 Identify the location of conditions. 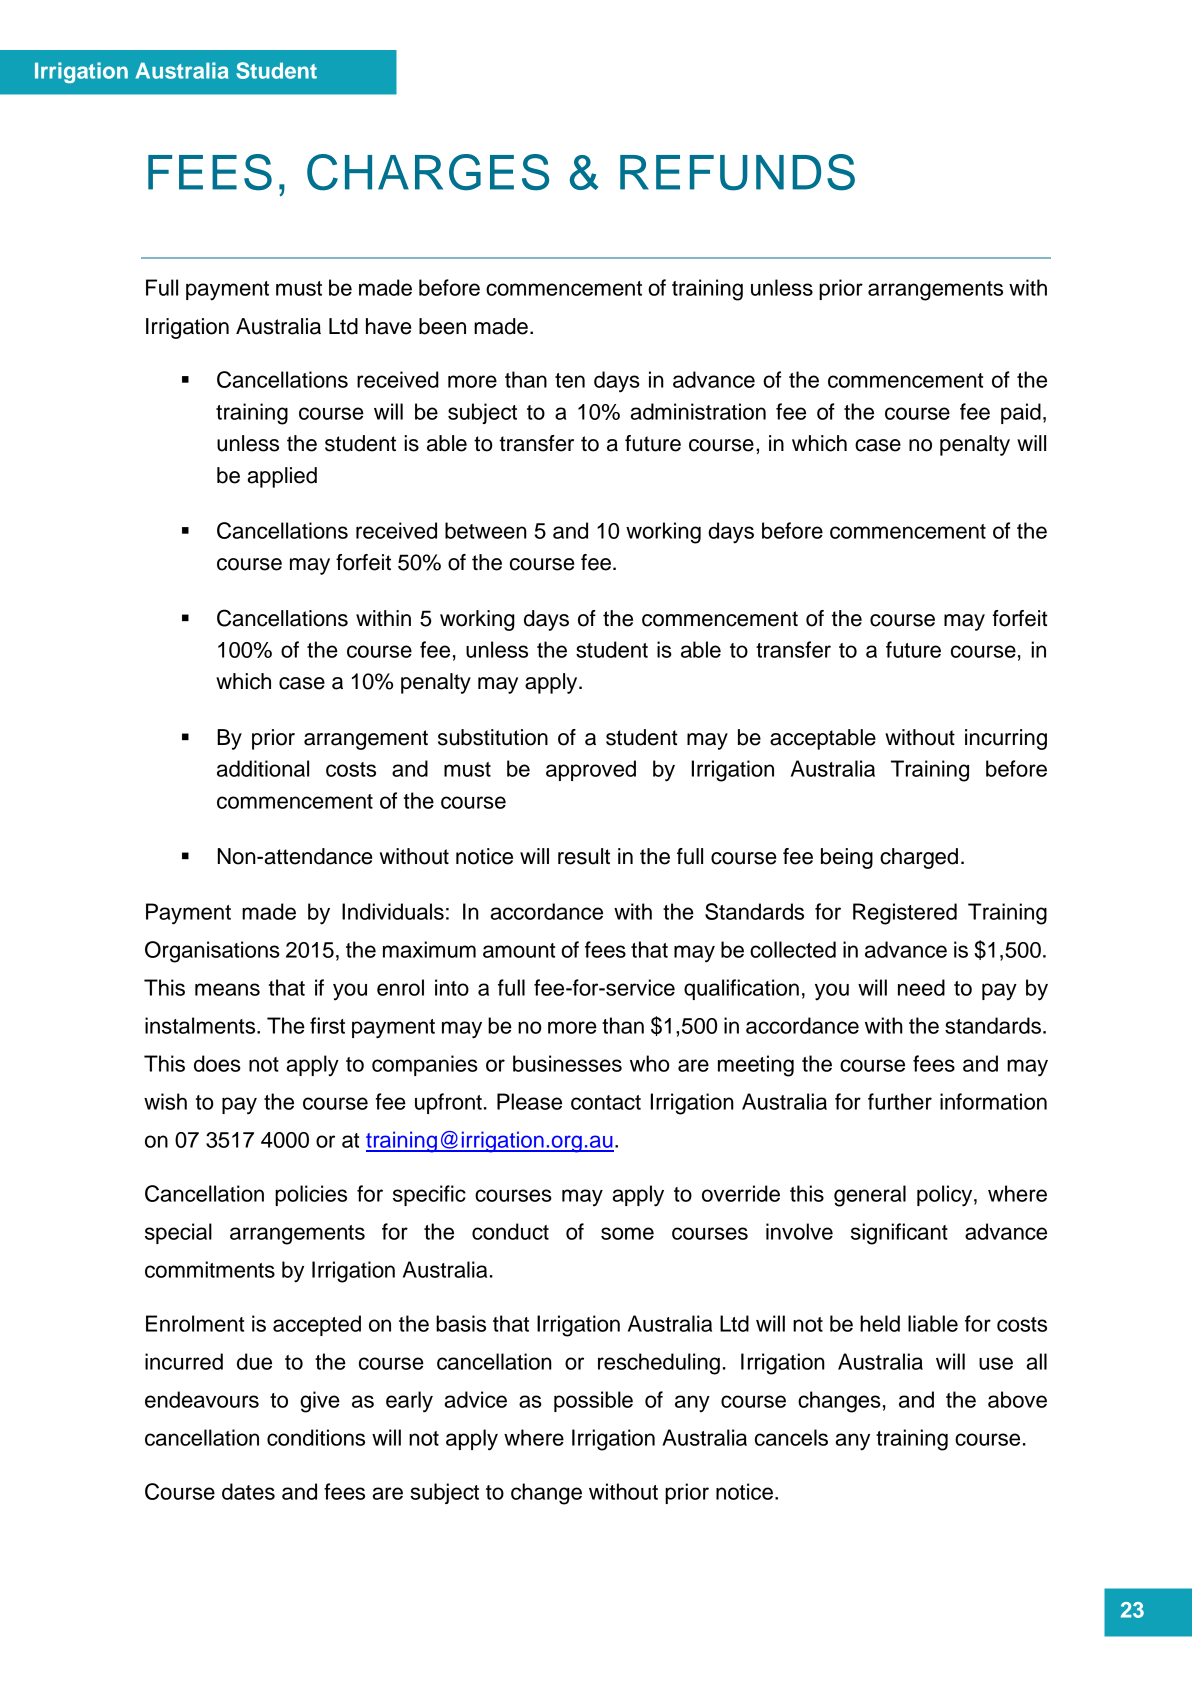
(316, 1437).
